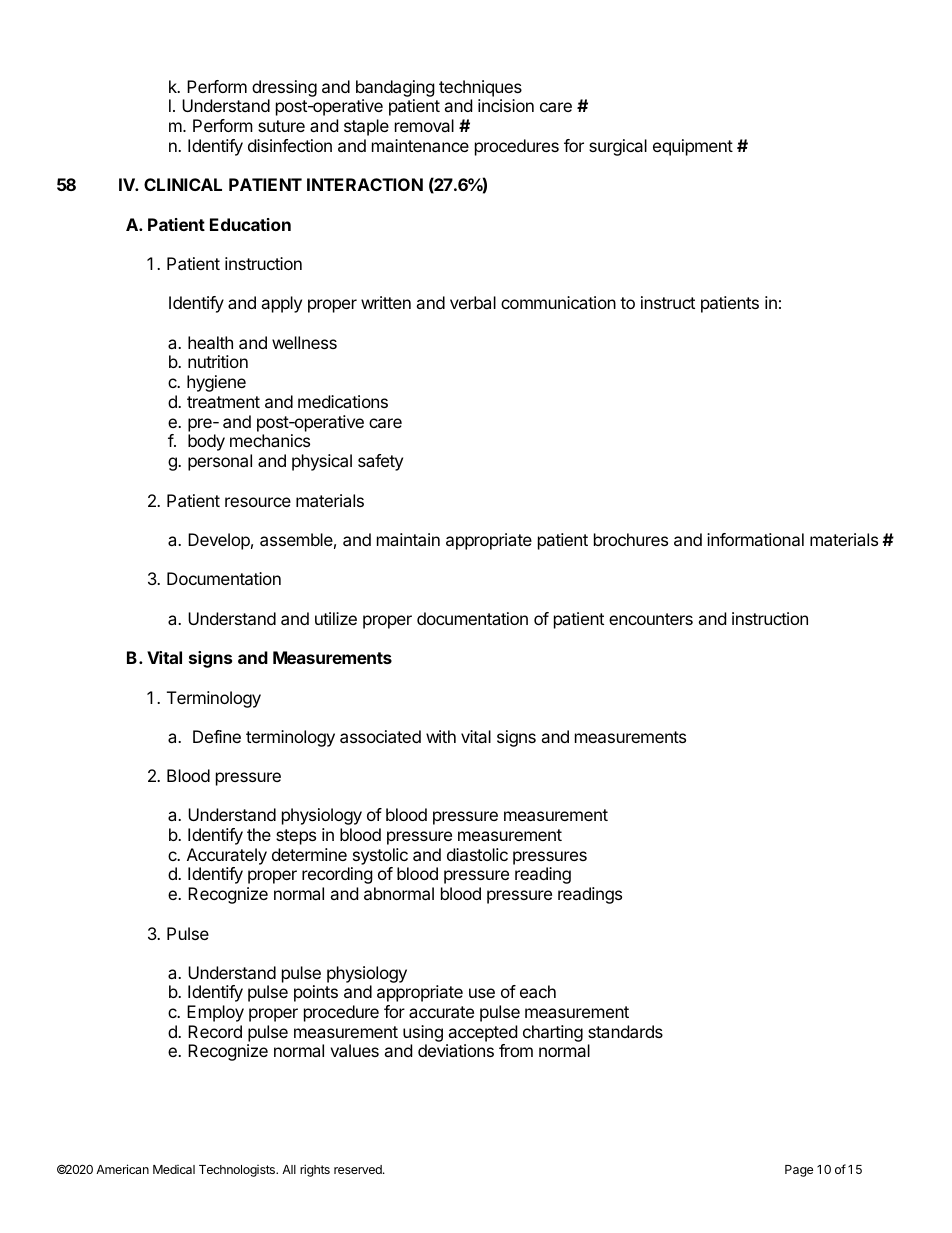 The image size is (952, 1233). I want to click on suture, so click(281, 126).
